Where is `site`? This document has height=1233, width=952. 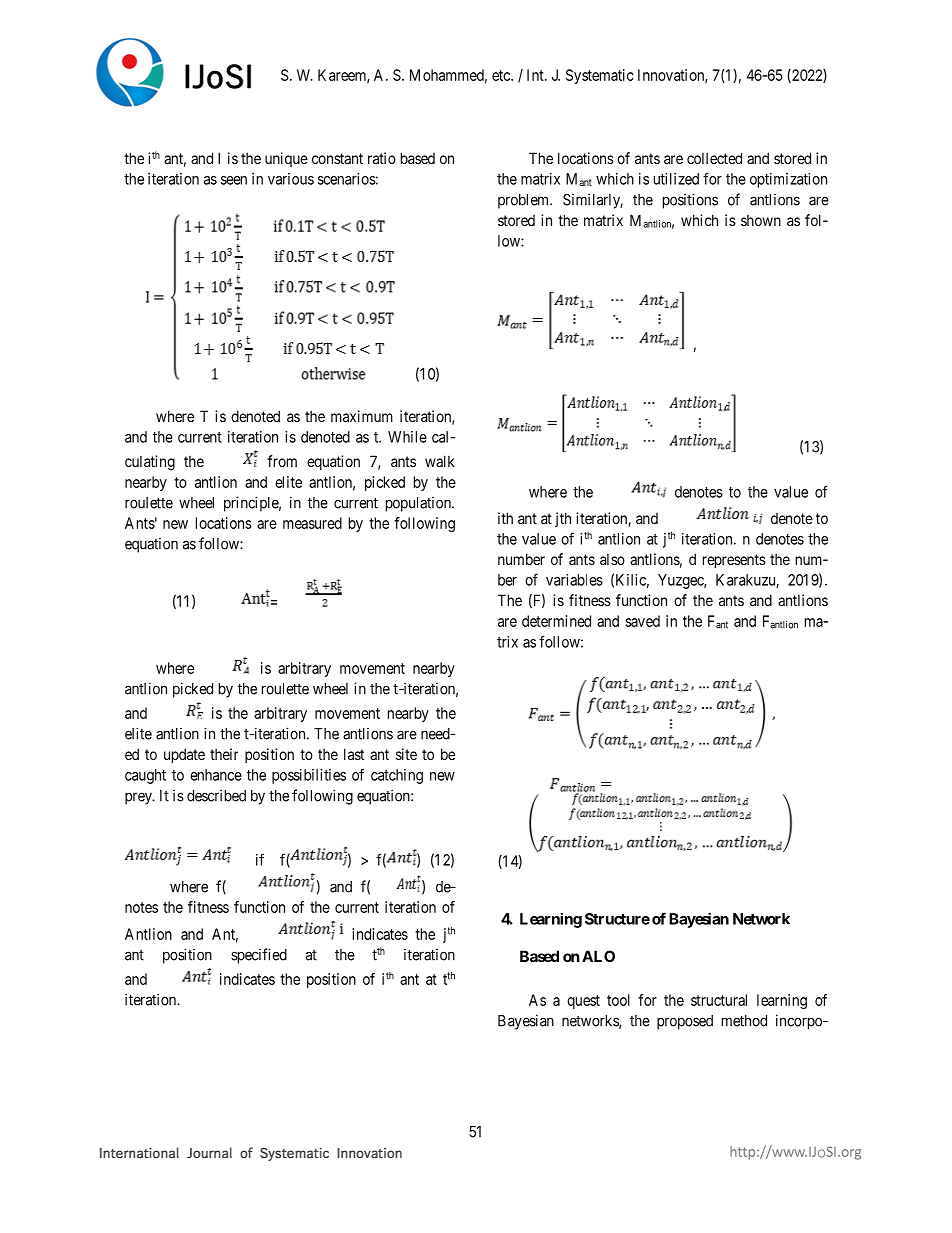
site is located at coordinates (406, 754).
